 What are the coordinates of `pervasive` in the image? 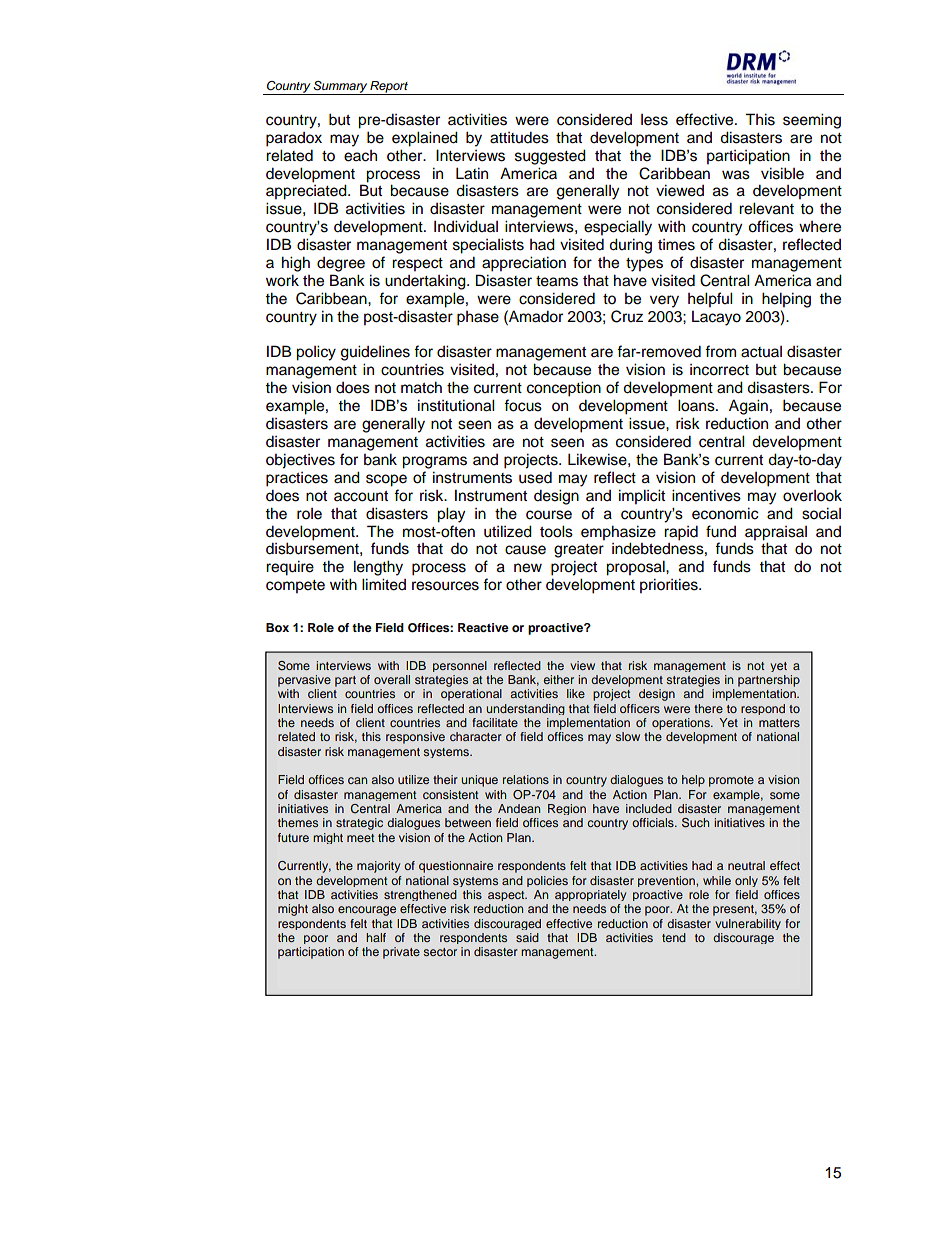 It's located at (304, 681).
